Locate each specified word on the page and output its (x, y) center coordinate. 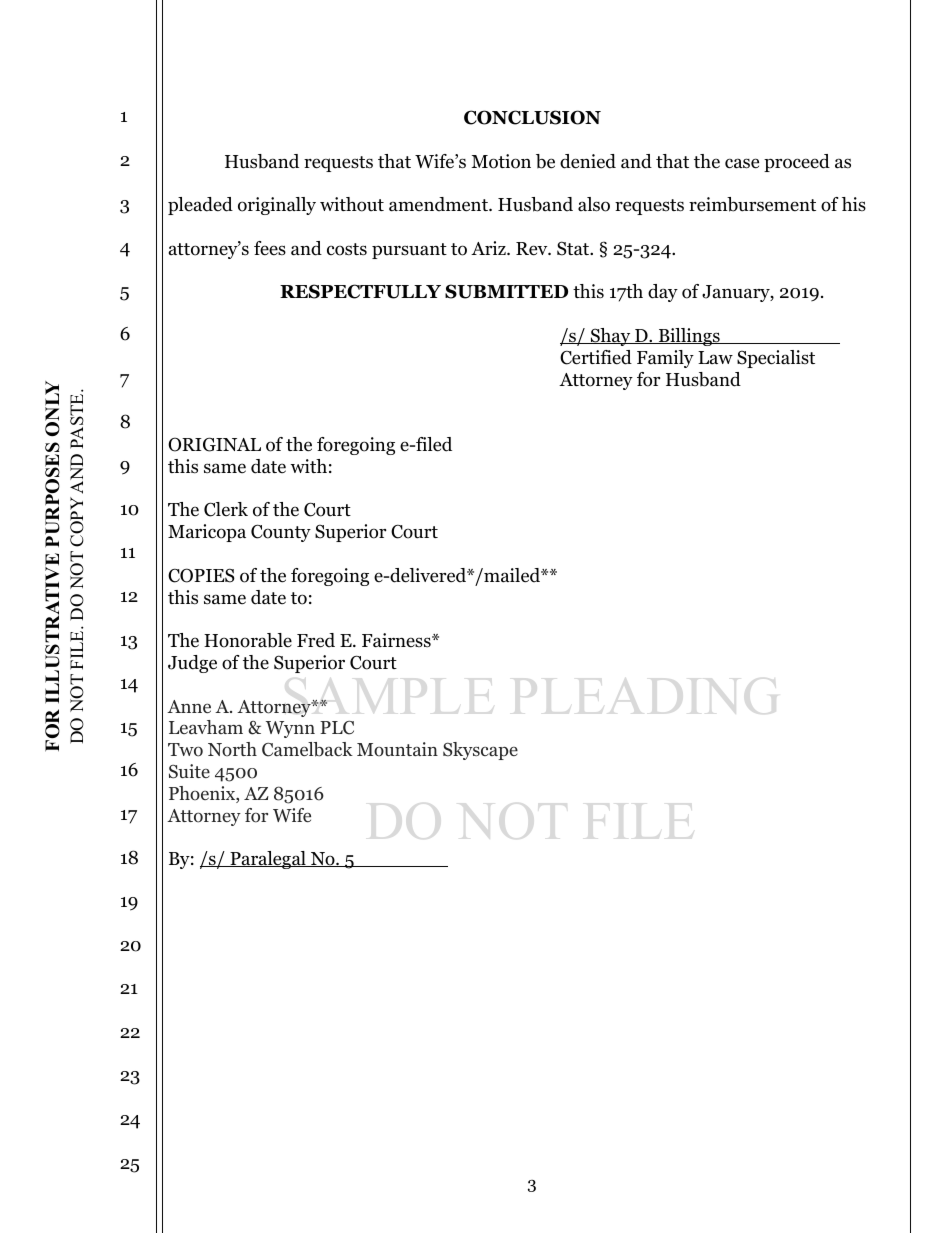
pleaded (200, 206)
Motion (501, 161)
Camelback (307, 749)
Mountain (397, 749)
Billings (689, 337)
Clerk (226, 509)
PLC (337, 728)
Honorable (248, 640)
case (742, 163)
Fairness (397, 640)
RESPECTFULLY (360, 291)
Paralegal (268, 860)
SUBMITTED (506, 291)
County (281, 533)
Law (715, 357)
